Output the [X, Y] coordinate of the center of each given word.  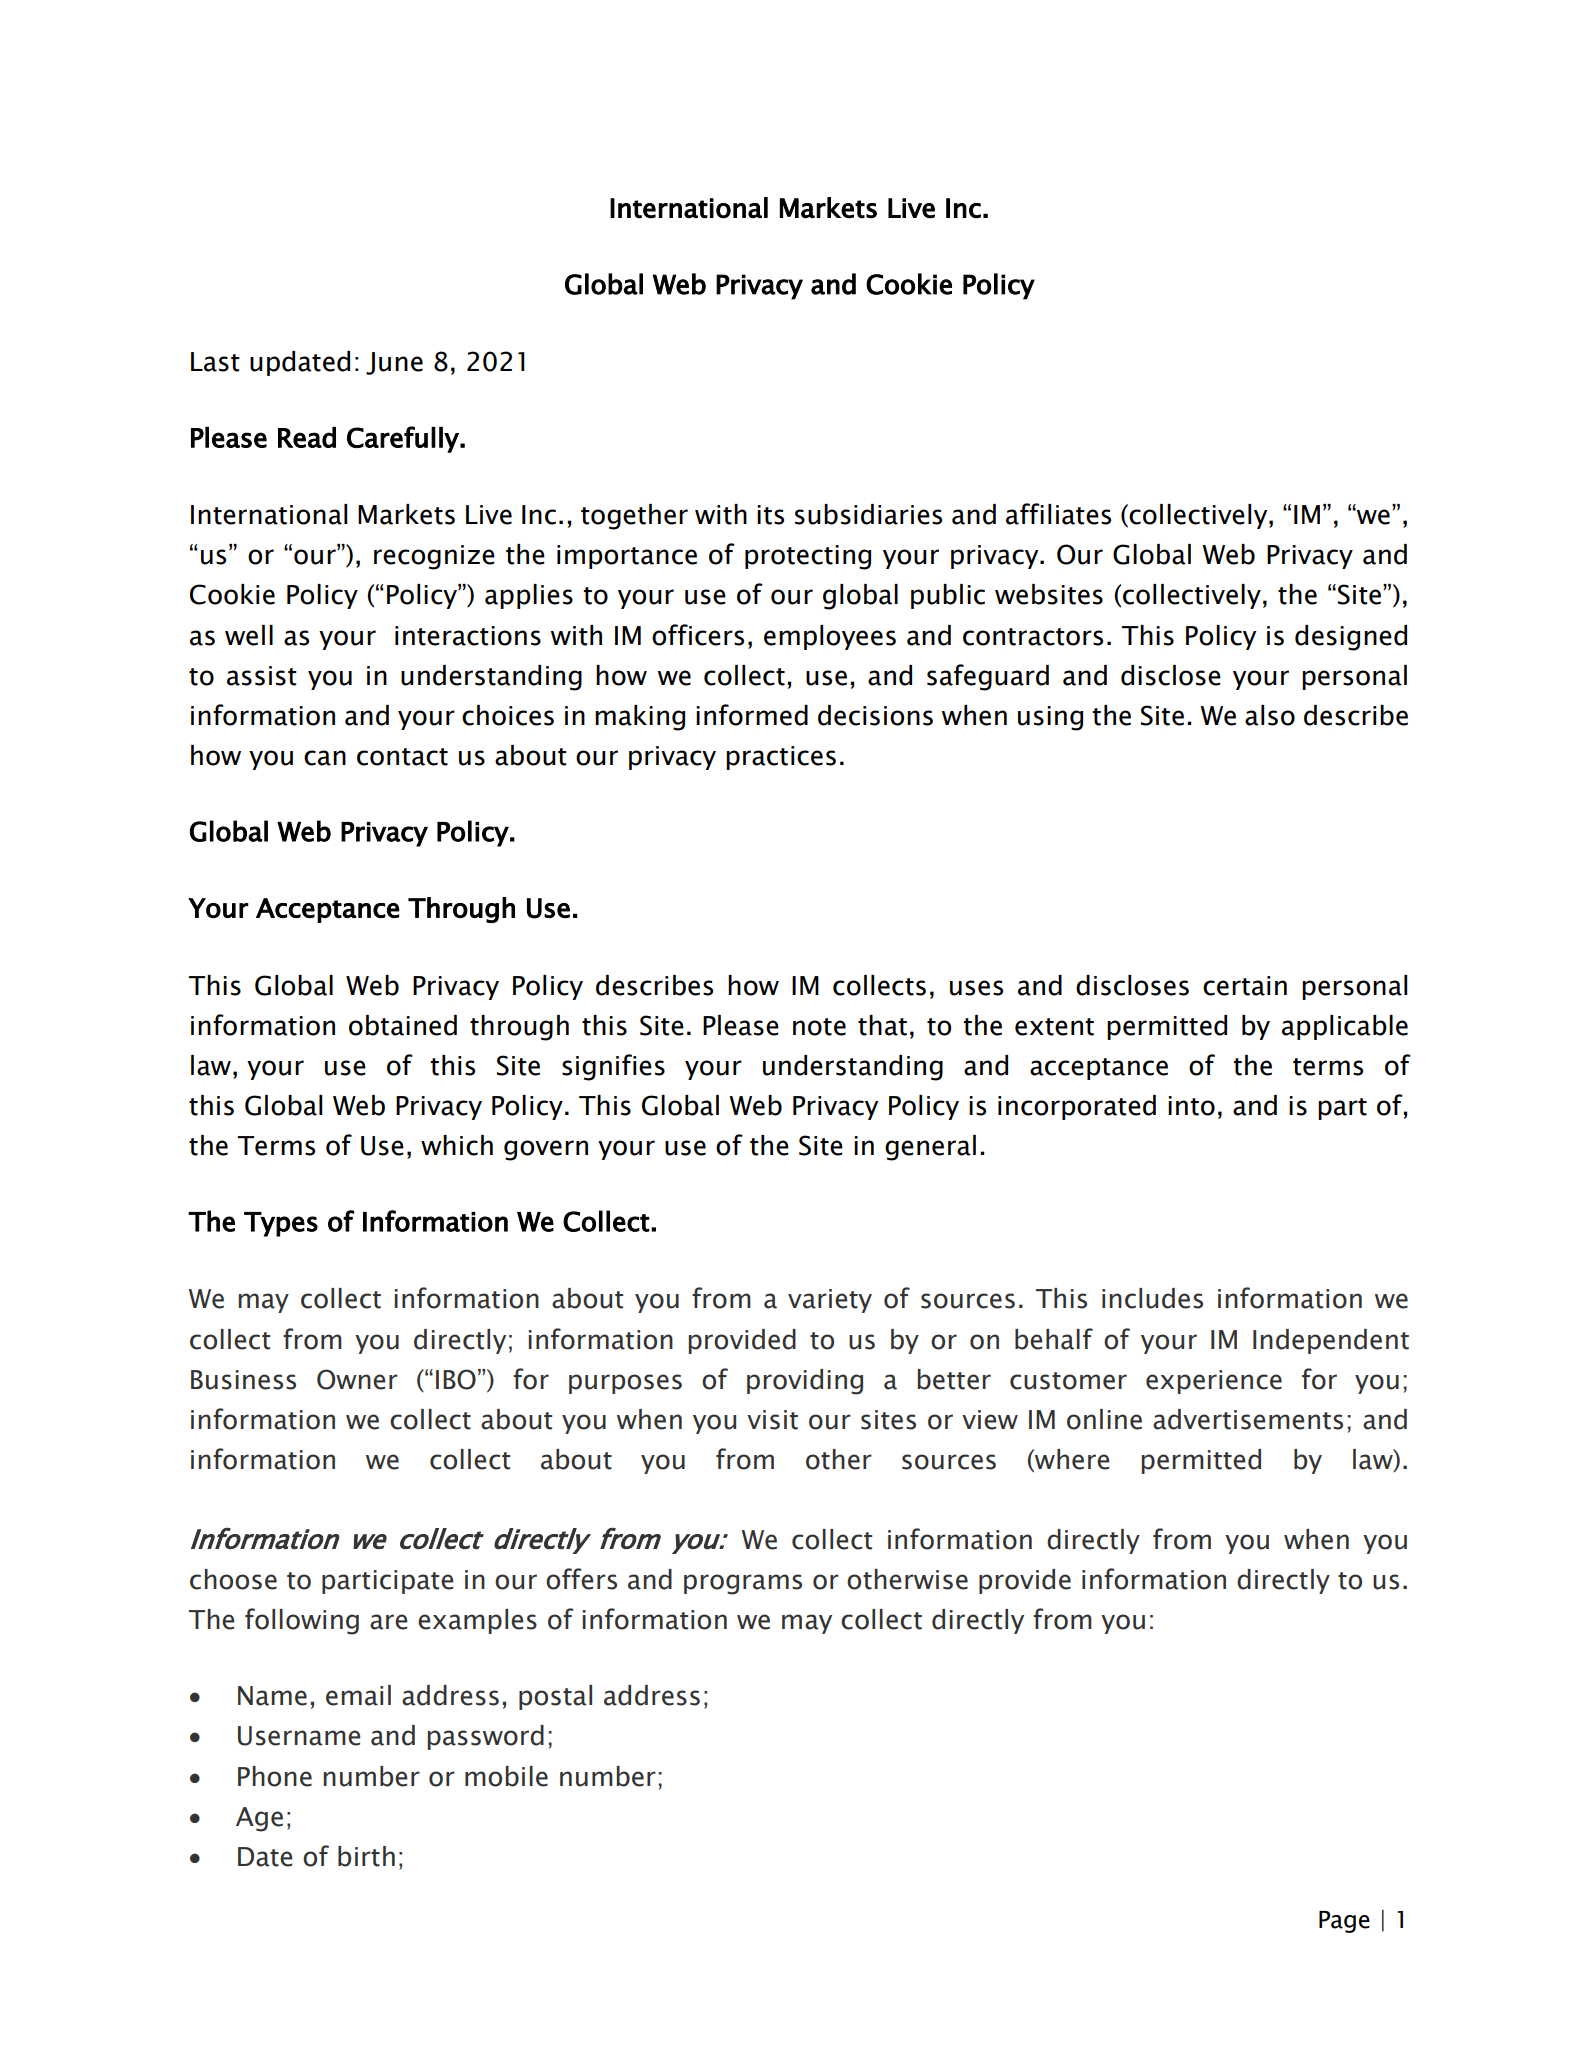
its [770, 515]
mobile [506, 1776]
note [819, 1027]
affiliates [1058, 514]
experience [1214, 1382]
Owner [357, 1379]
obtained [403, 1025]
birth [366, 1856]
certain [1245, 986]
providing [805, 1382]
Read [307, 437]
